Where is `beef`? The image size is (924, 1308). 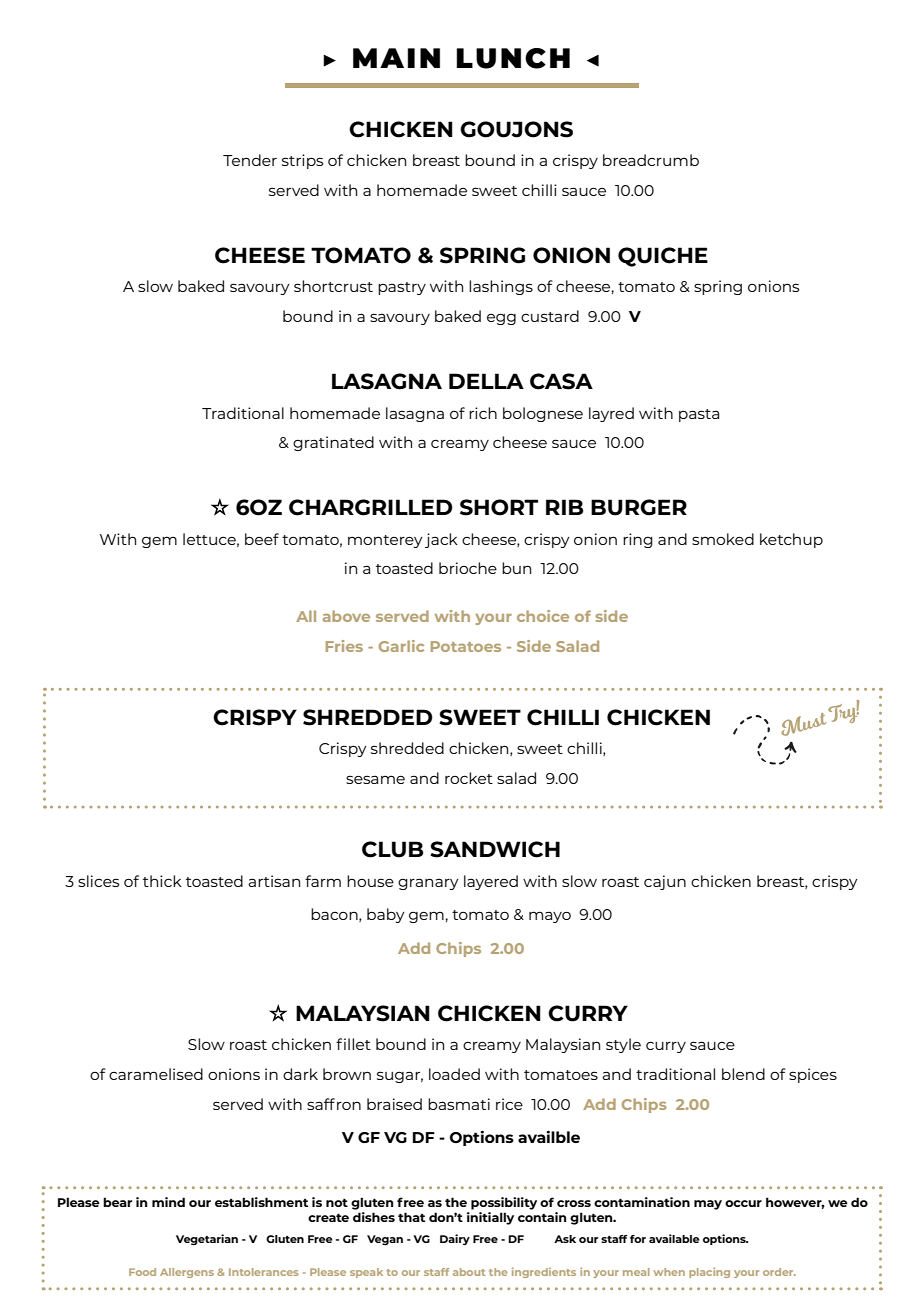 beef is located at coordinates (262, 539).
